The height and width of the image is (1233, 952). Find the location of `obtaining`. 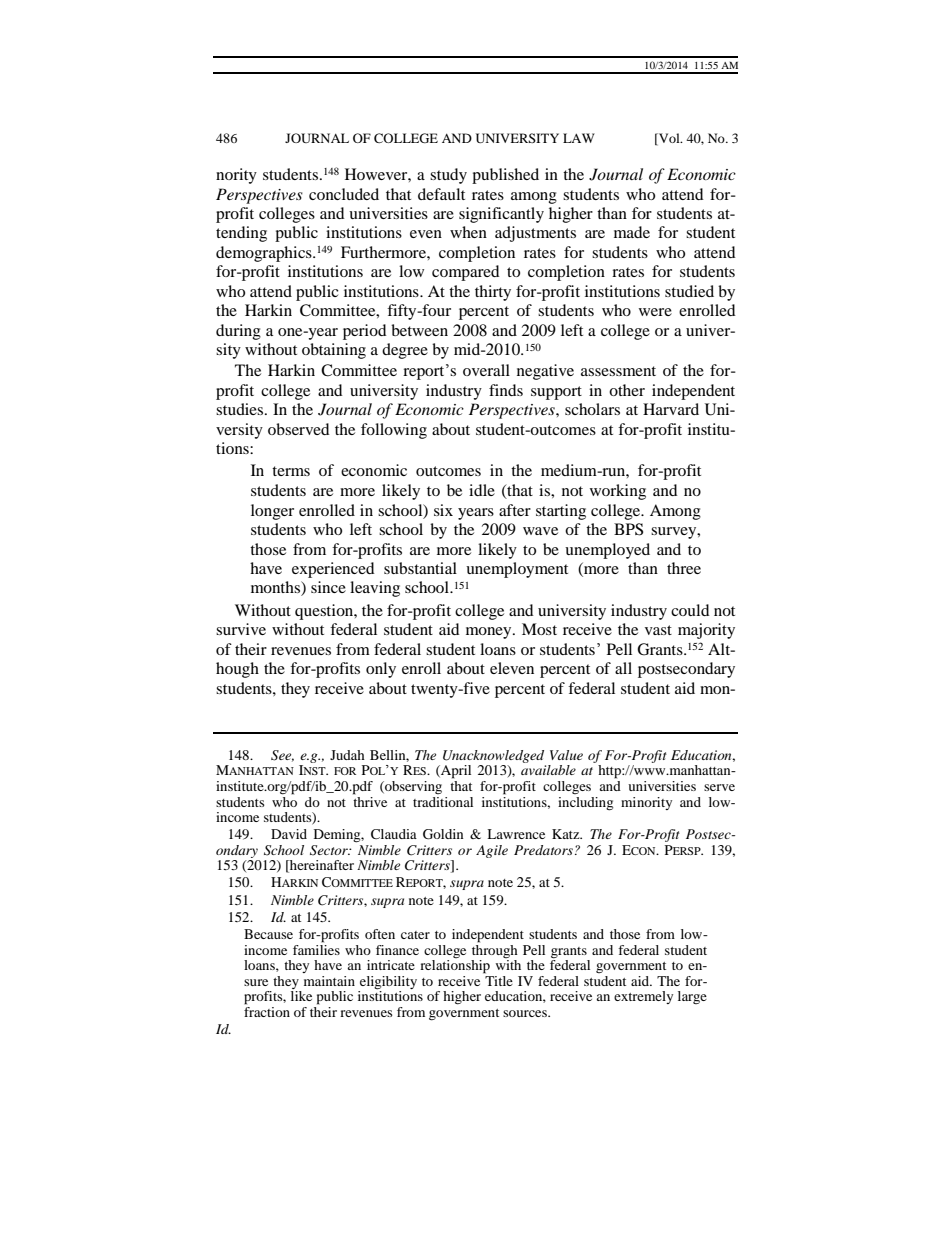

obtaining is located at coordinates (334, 351).
